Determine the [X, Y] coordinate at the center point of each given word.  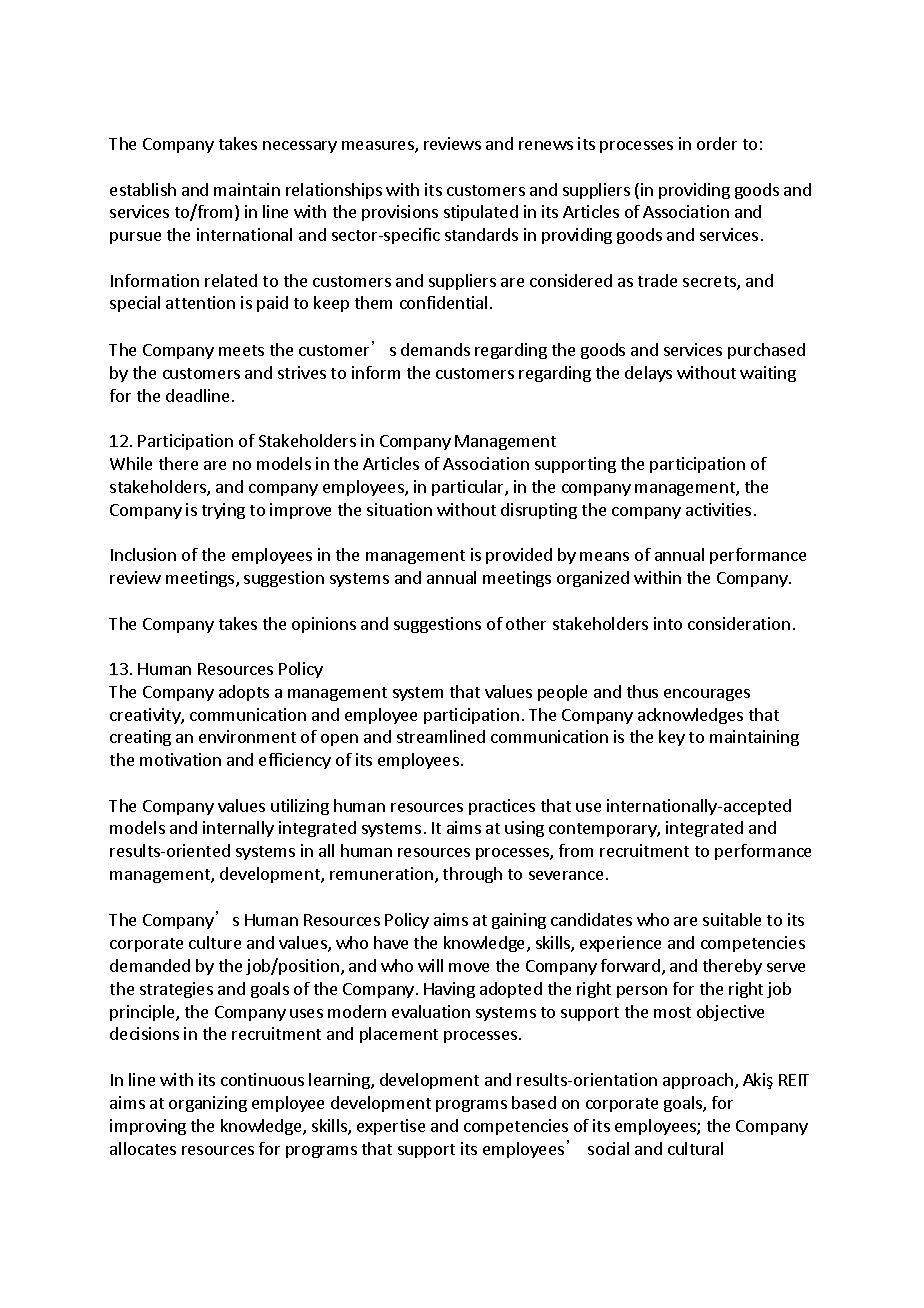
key [672, 738]
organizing [208, 1104]
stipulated [481, 213]
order [717, 143]
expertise [391, 1127]
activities [718, 509]
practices [502, 807]
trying [223, 511]
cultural [695, 1148]
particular [469, 488]
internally [238, 829]
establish [143, 189]
